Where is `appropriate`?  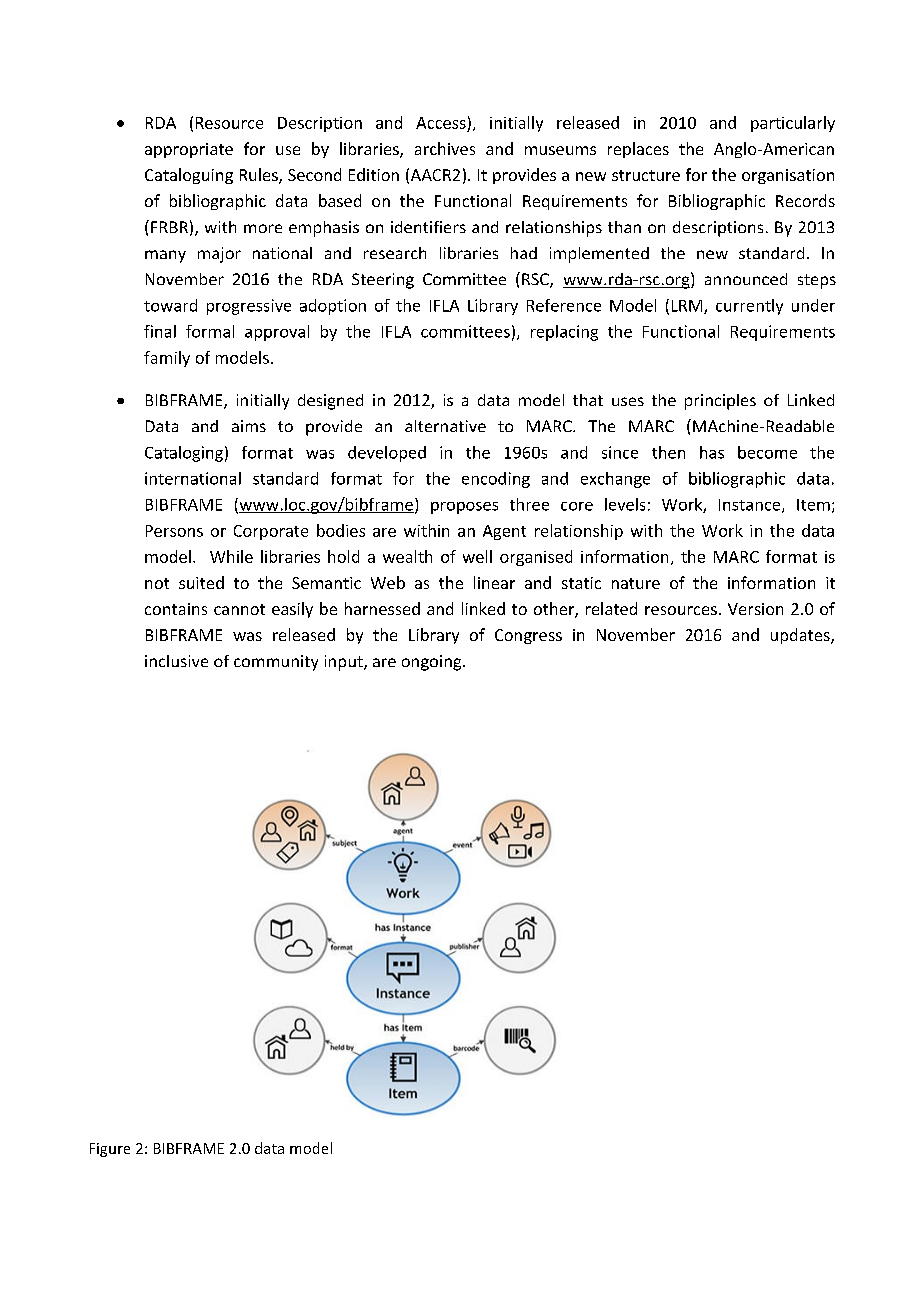 appropriate is located at coordinates (189, 150).
